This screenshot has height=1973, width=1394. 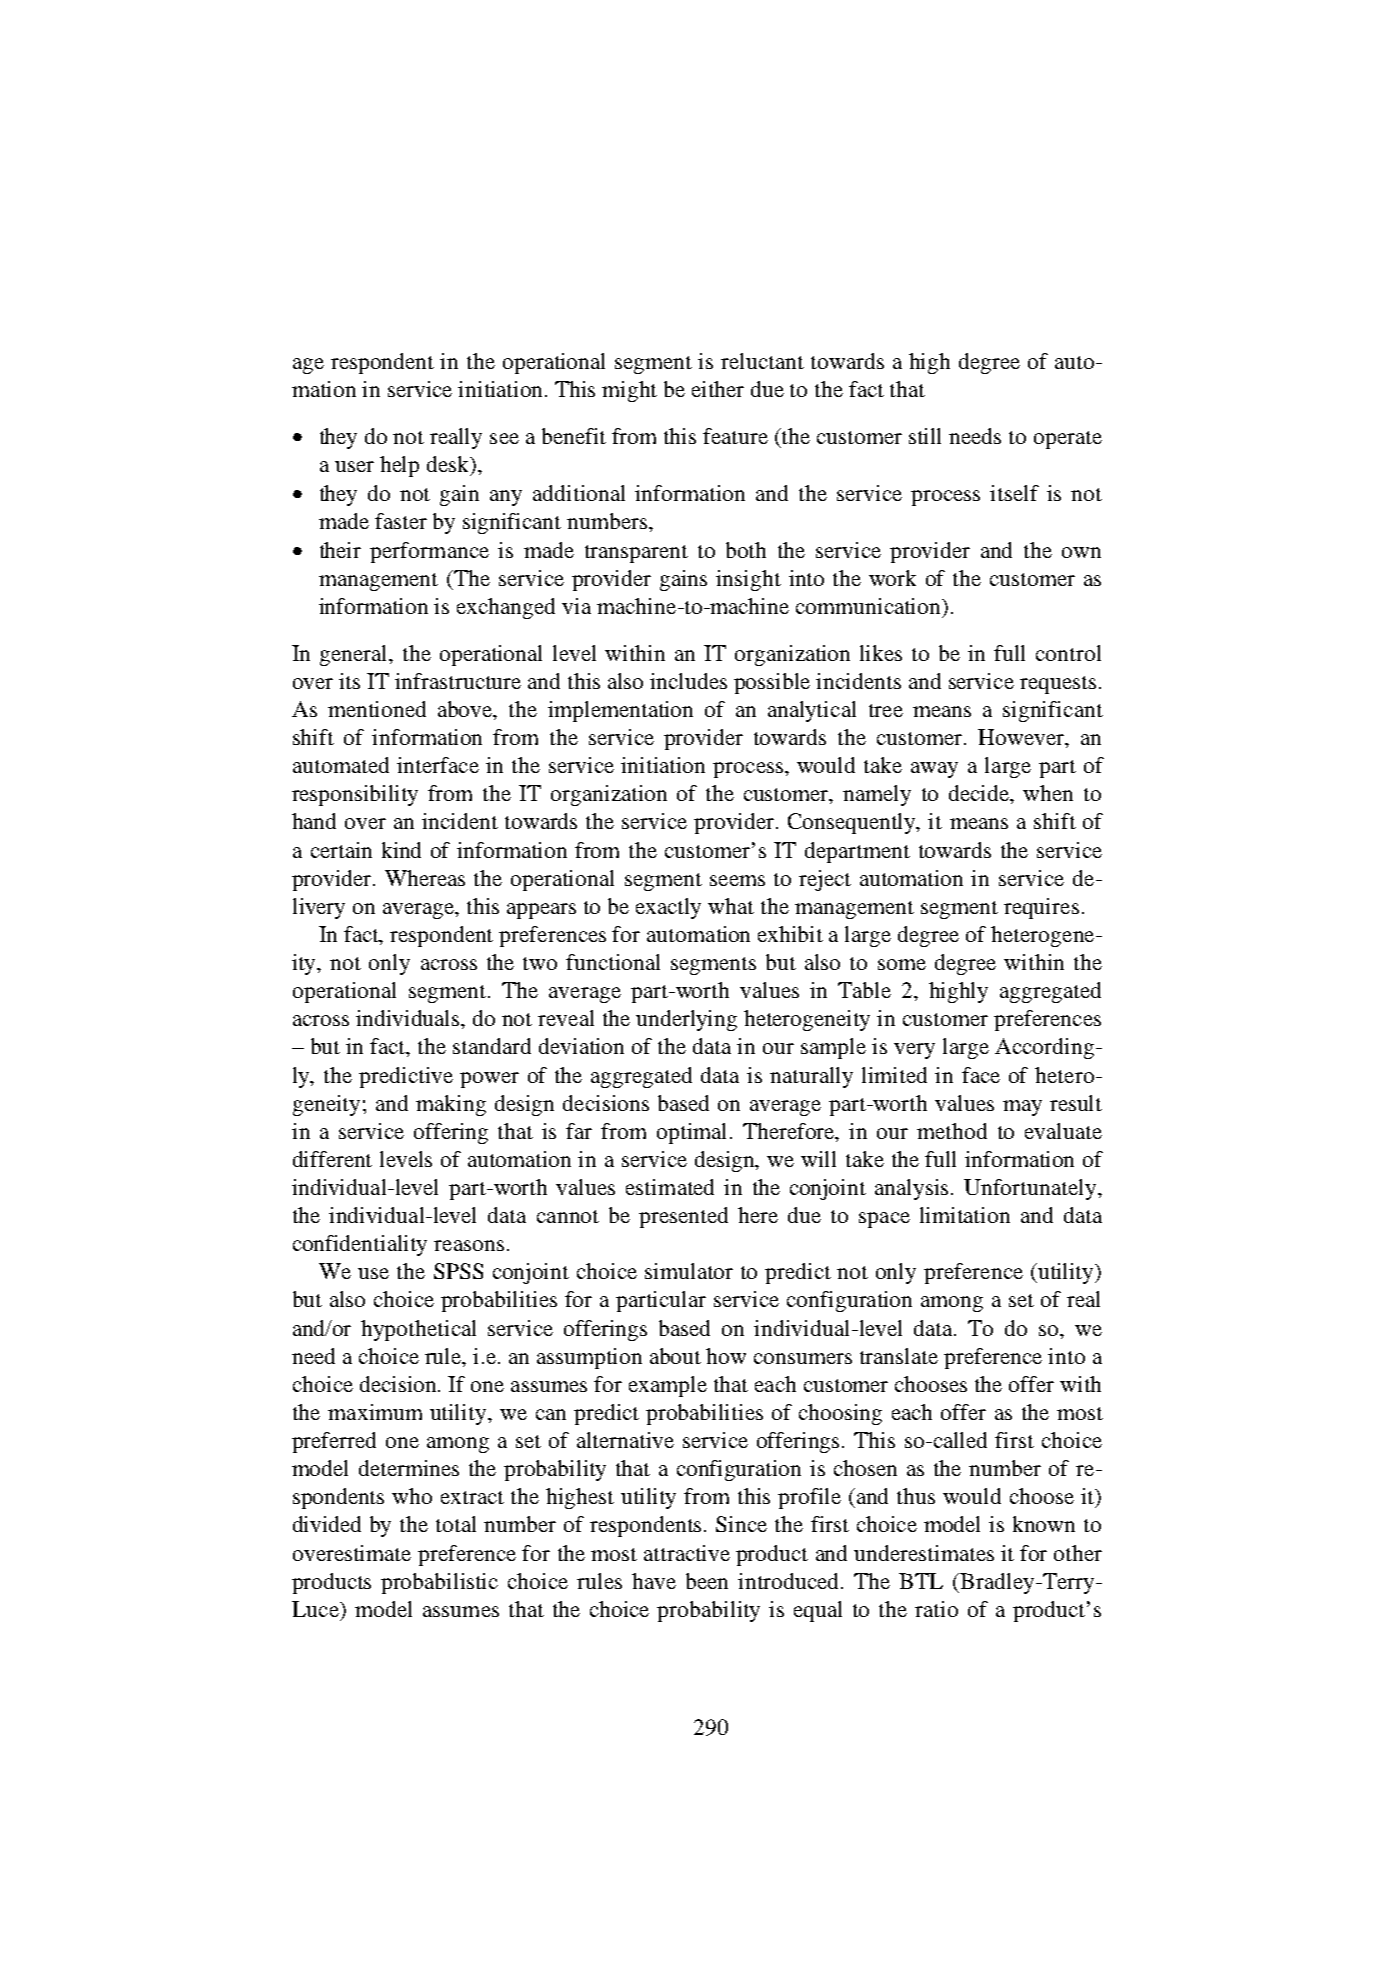 What do you see at coordinates (1022, 738) in the screenshot?
I see `However` at bounding box center [1022, 738].
